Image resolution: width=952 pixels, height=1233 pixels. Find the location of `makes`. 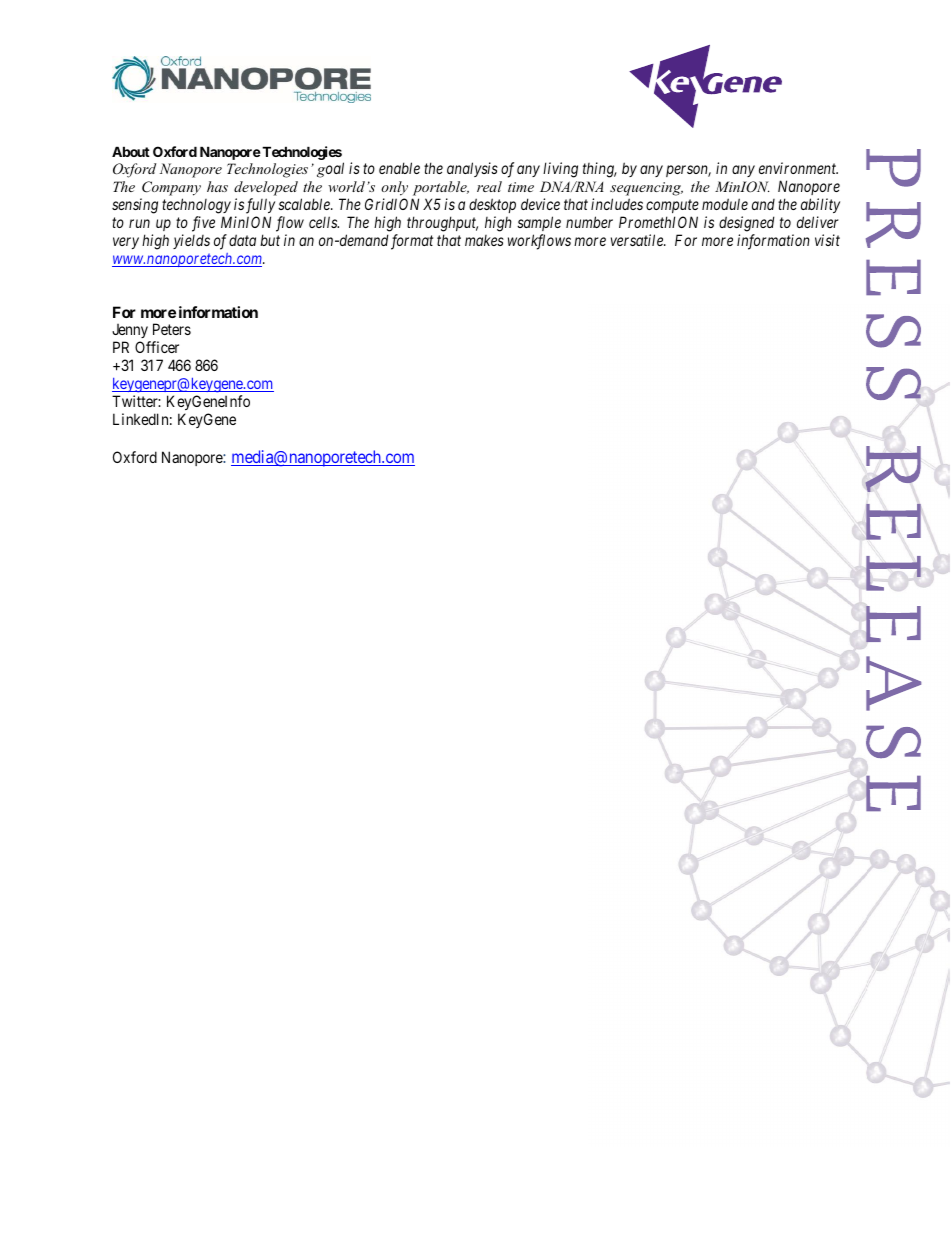

makes is located at coordinates (484, 240).
